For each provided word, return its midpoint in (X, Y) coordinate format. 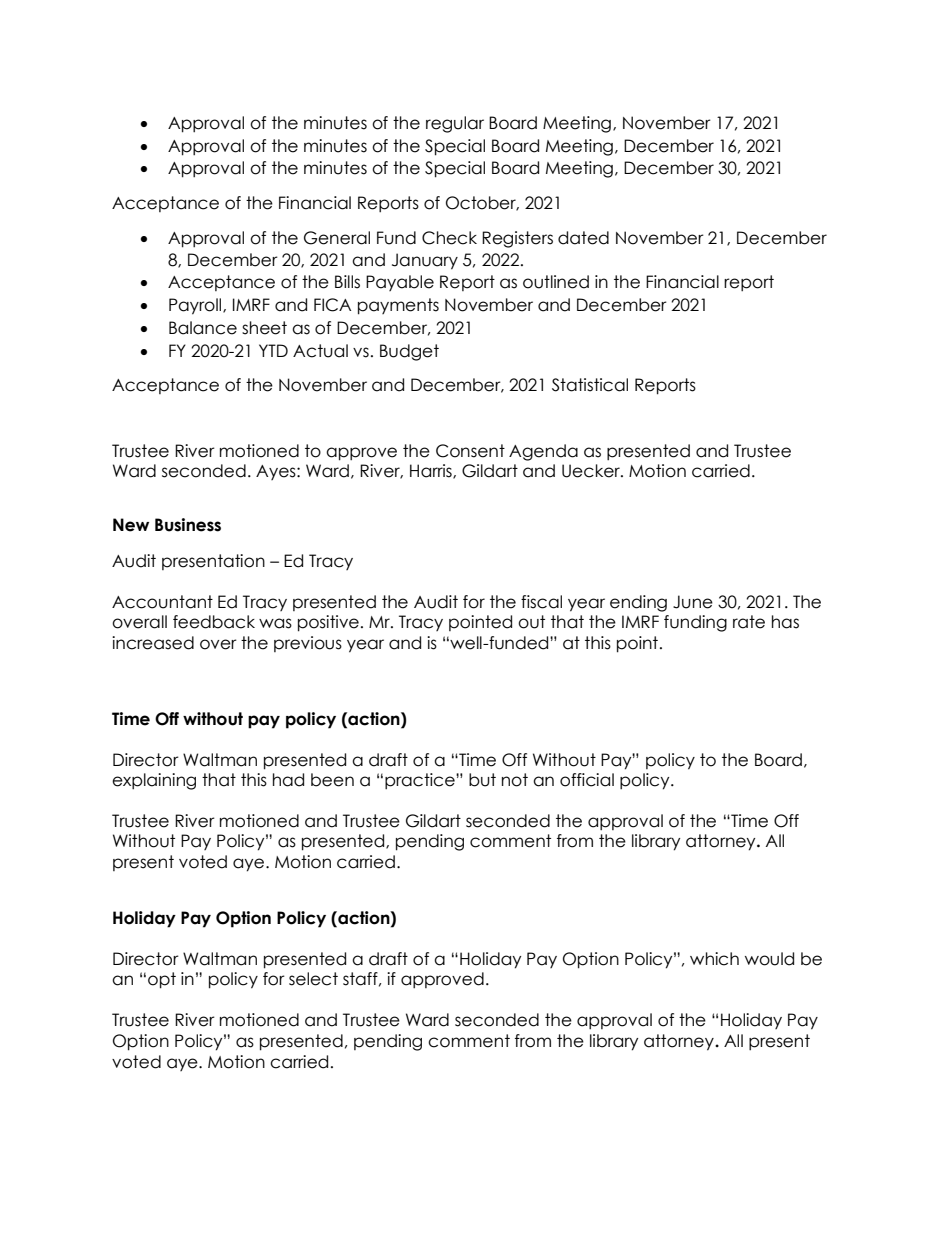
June (693, 602)
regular (455, 124)
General (337, 238)
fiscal (541, 602)
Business (188, 525)
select (313, 979)
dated (583, 238)
